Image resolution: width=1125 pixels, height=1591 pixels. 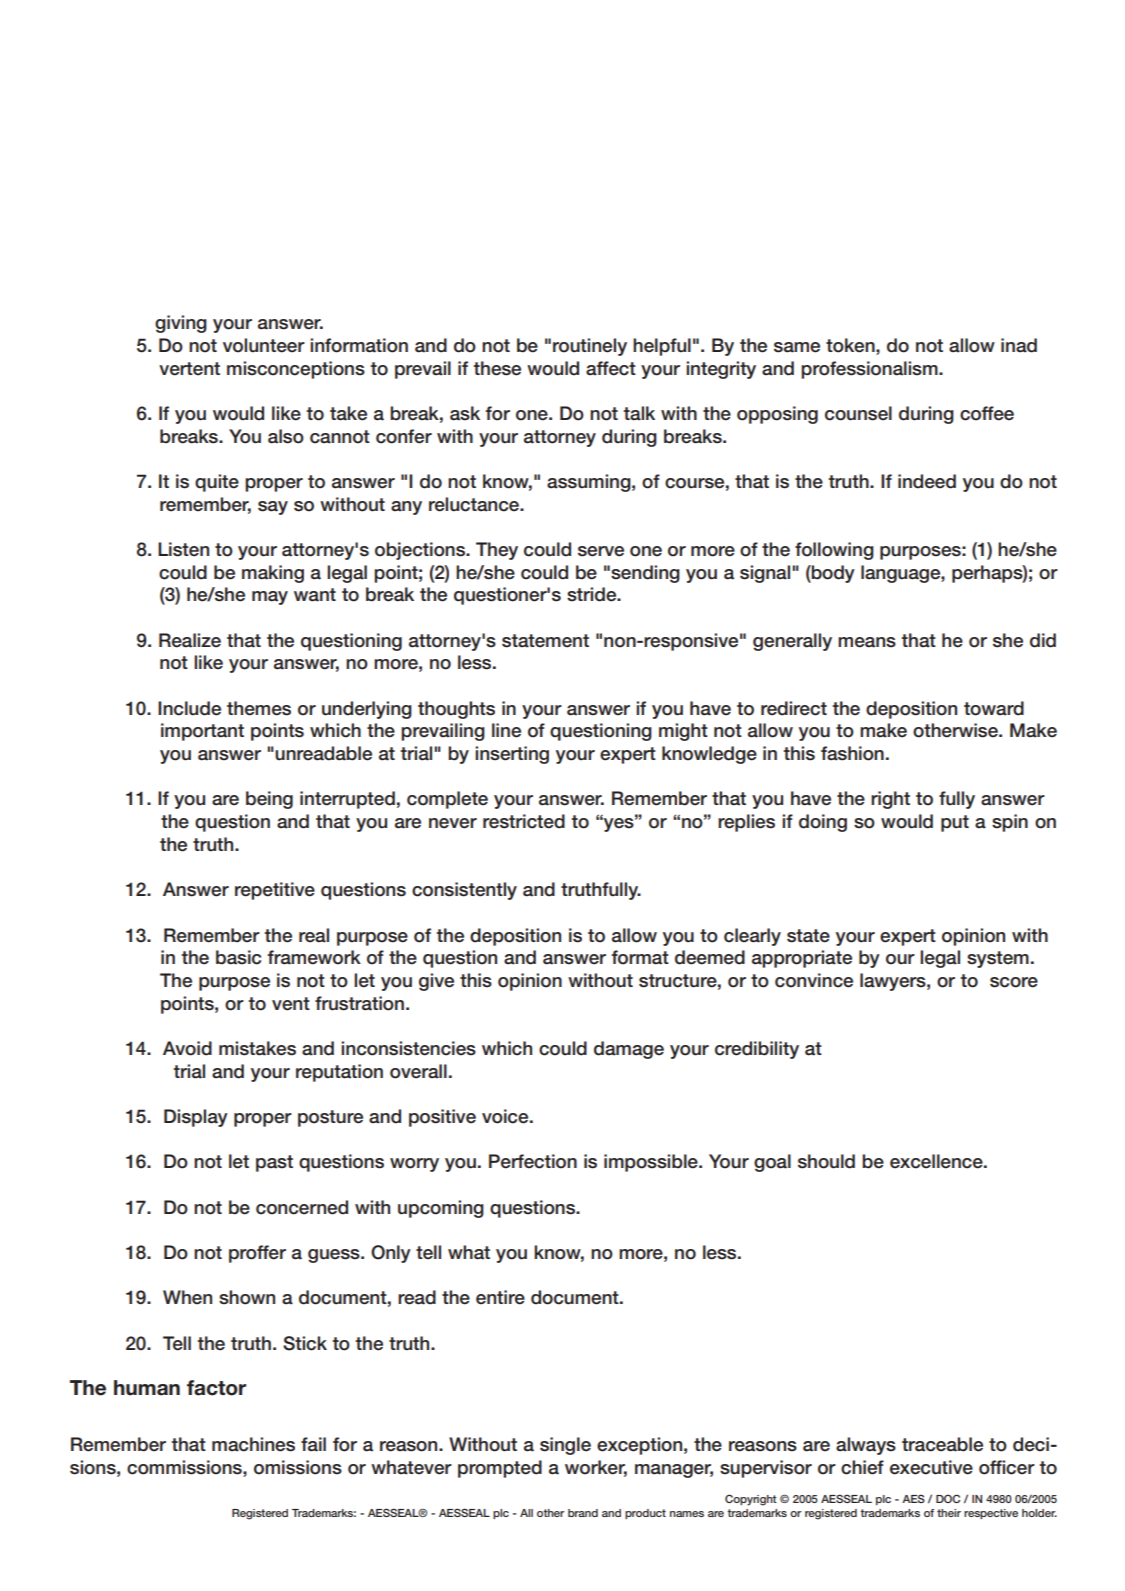 What do you see at coordinates (998, 959) in the document?
I see `system` at bounding box center [998, 959].
